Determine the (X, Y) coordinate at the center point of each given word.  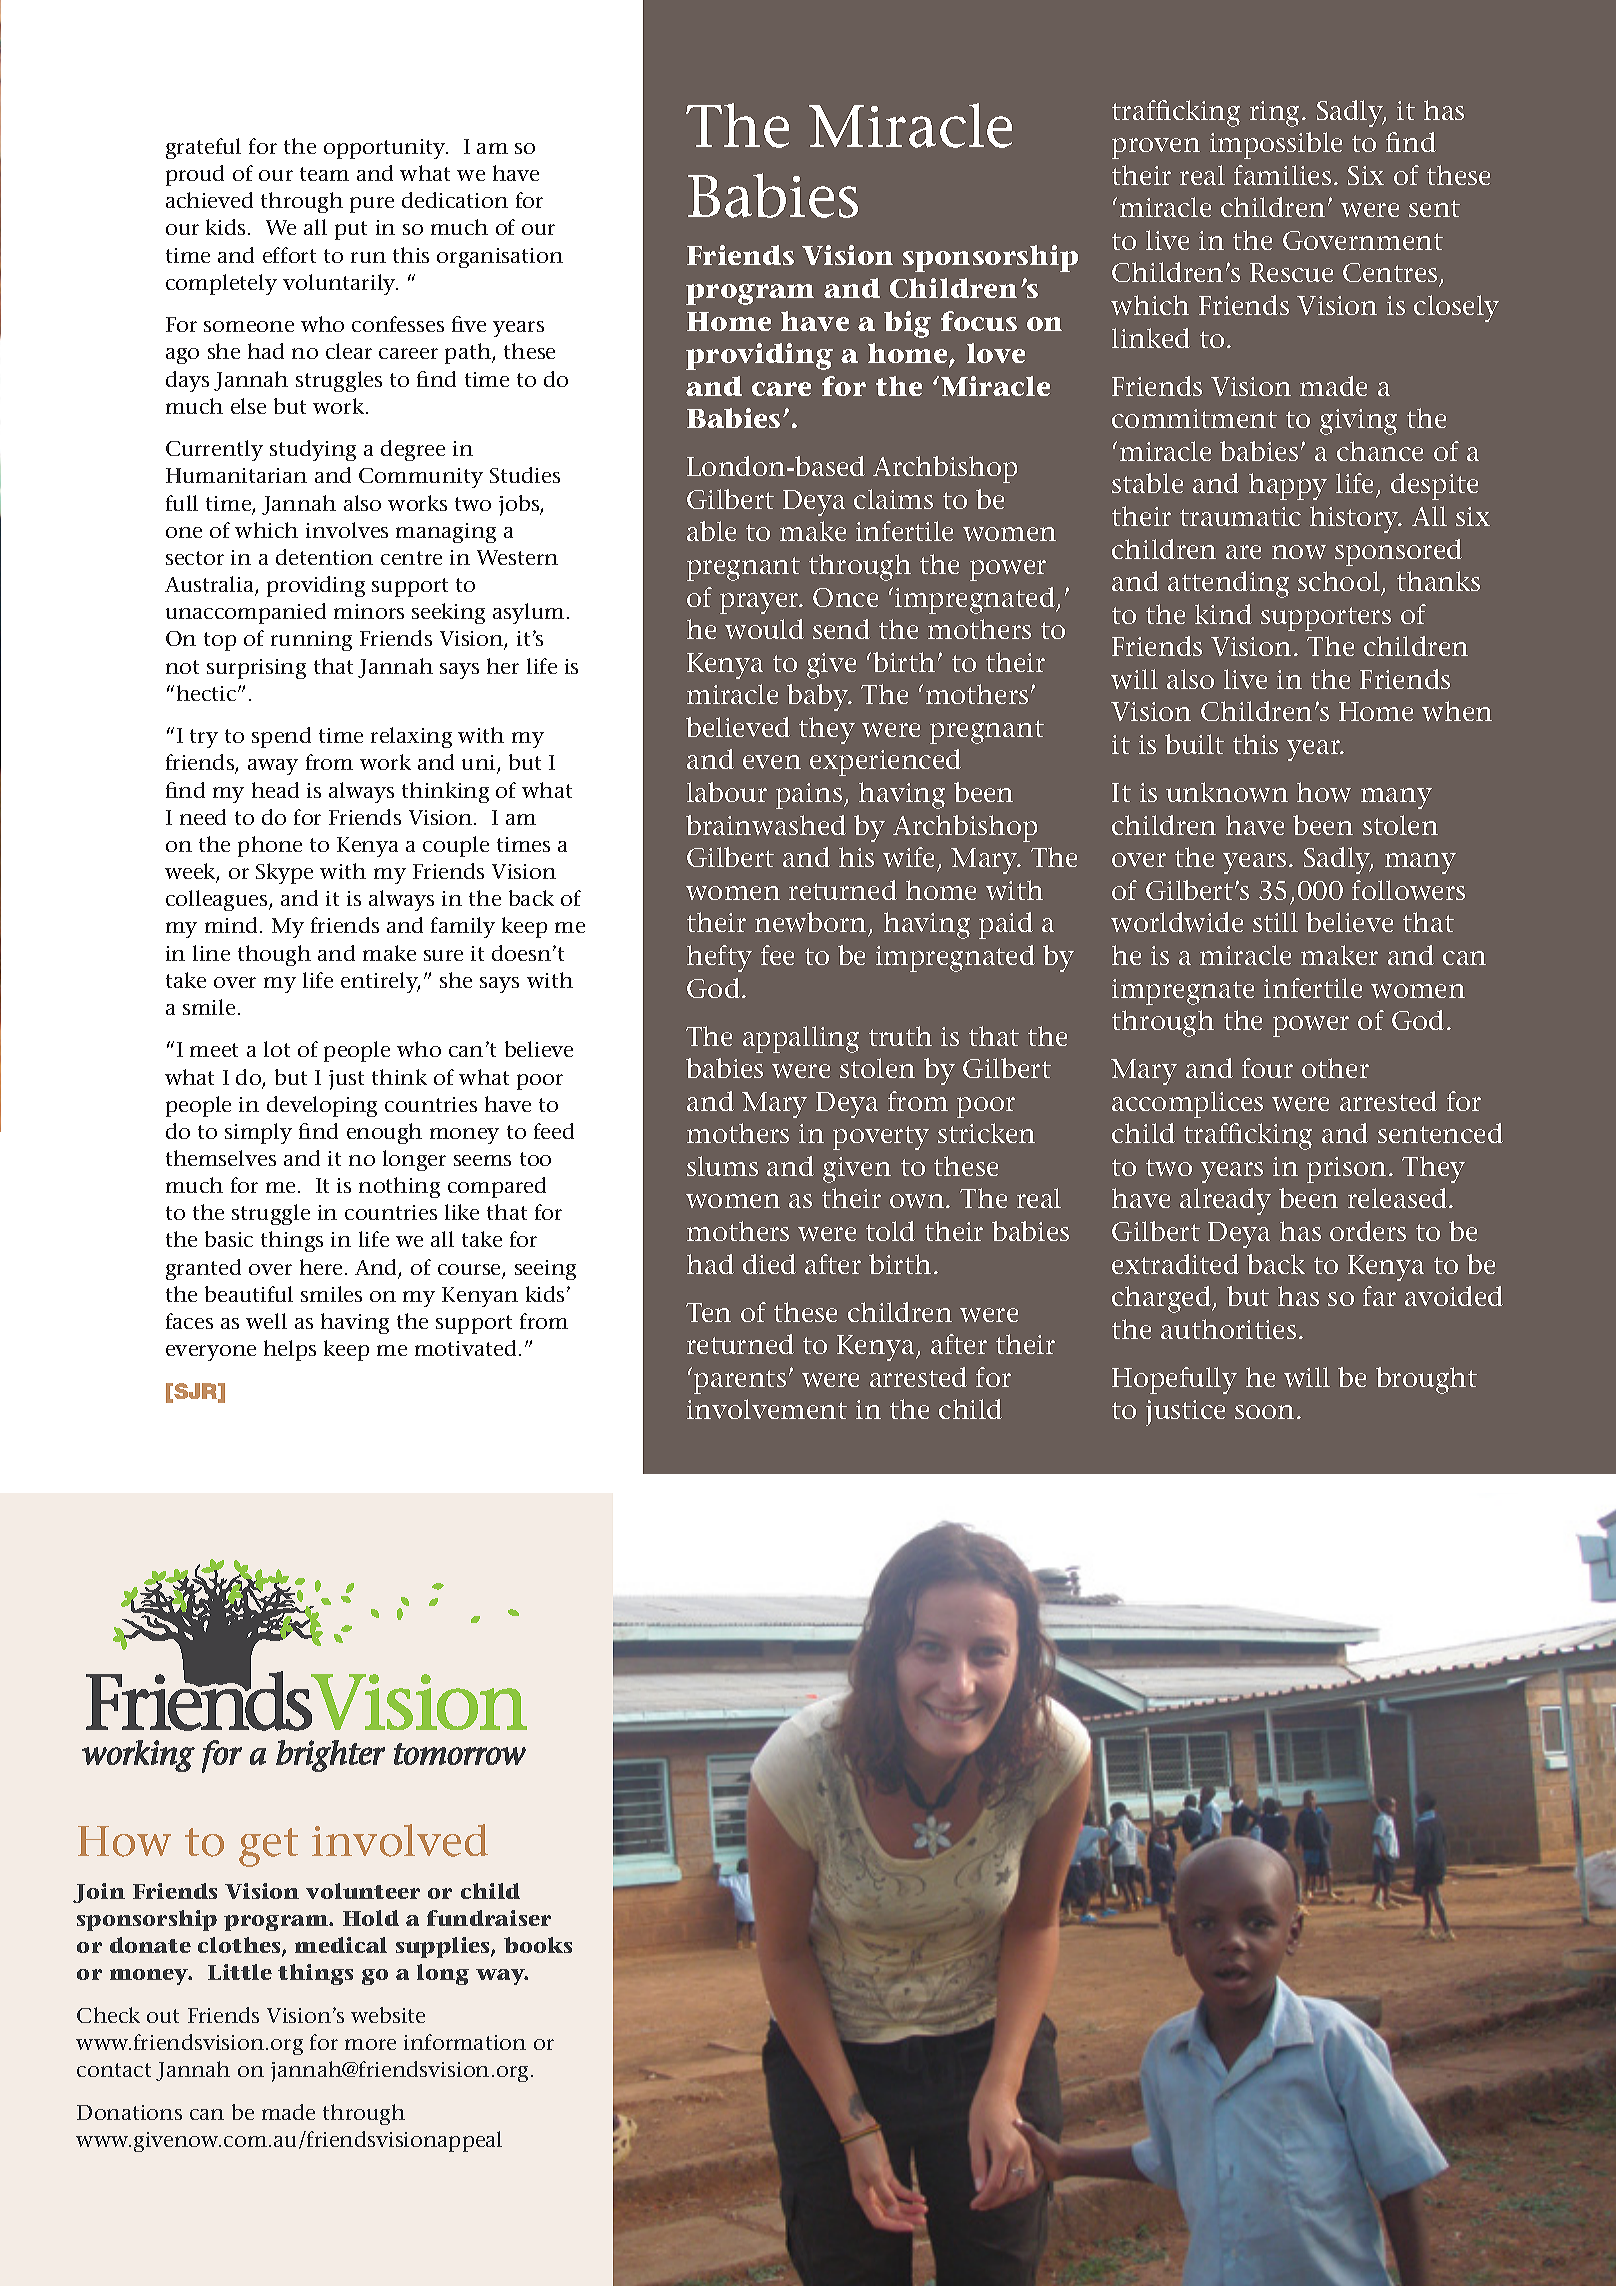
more (370, 2044)
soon (1264, 1412)
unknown (1227, 792)
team (324, 174)
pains (809, 796)
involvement (767, 1409)
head (275, 790)
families (1282, 175)
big (907, 324)
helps (290, 1350)
